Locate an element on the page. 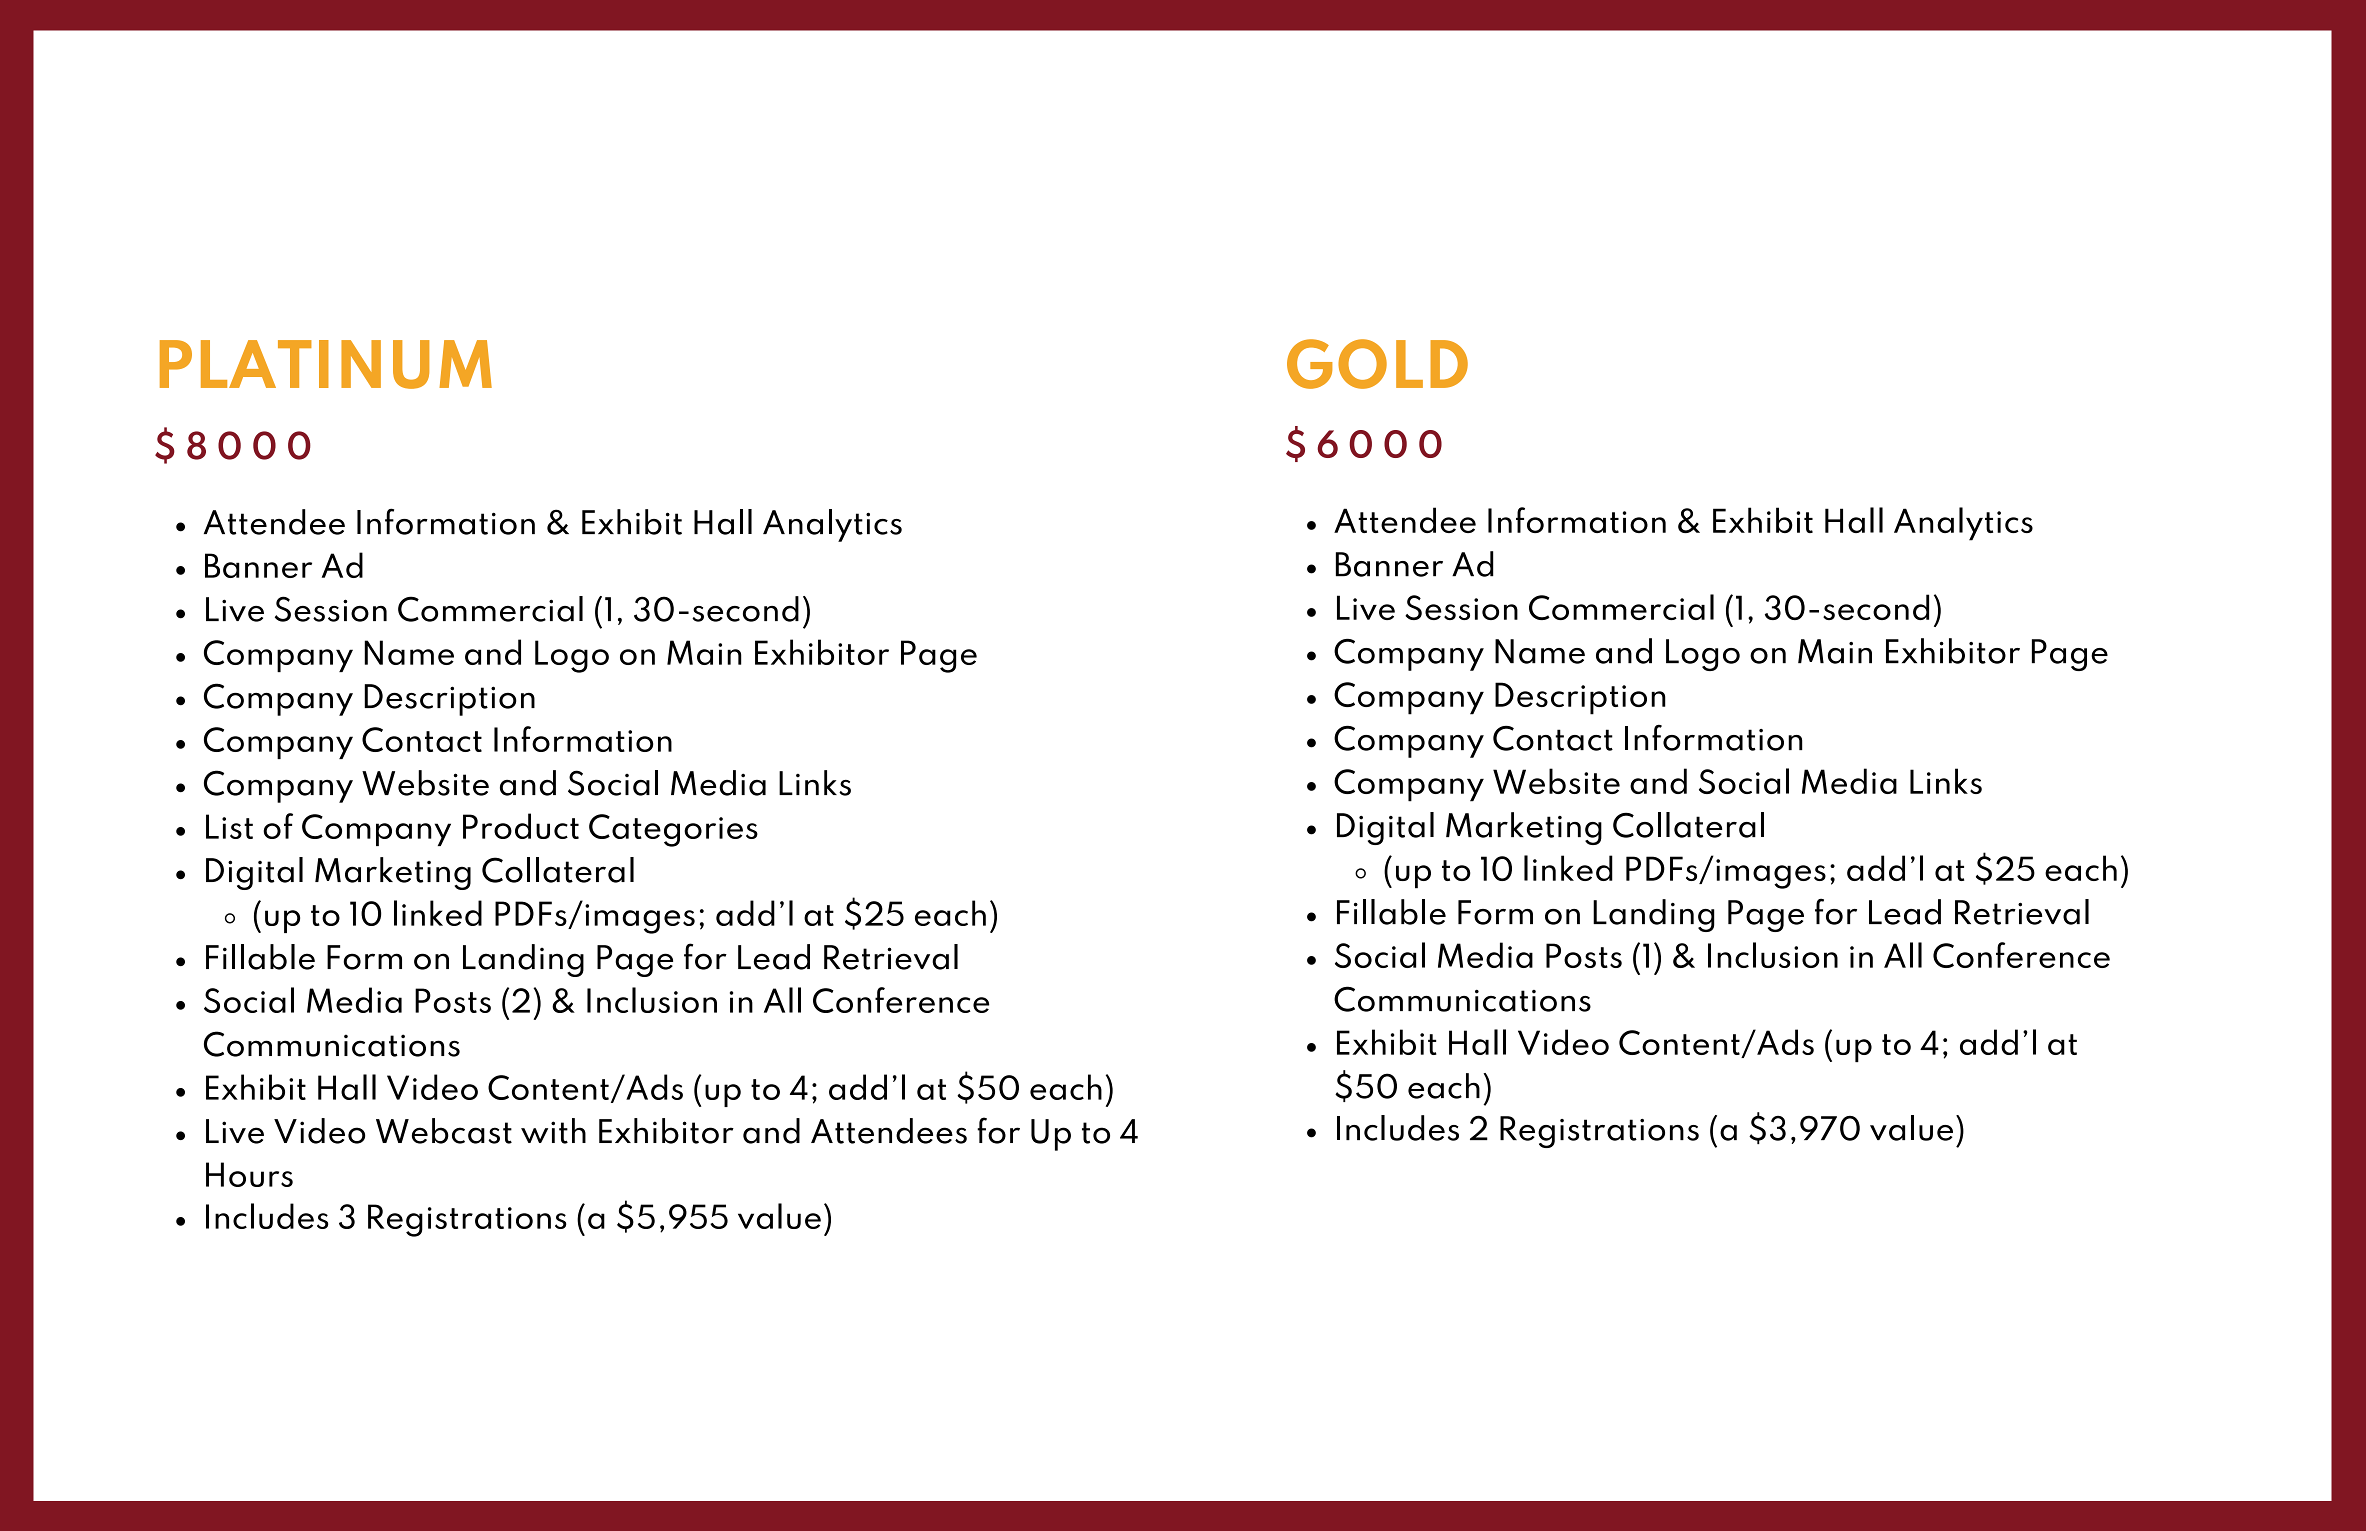 The image size is (2366, 1531). Webcast is located at coordinates (444, 1131).
